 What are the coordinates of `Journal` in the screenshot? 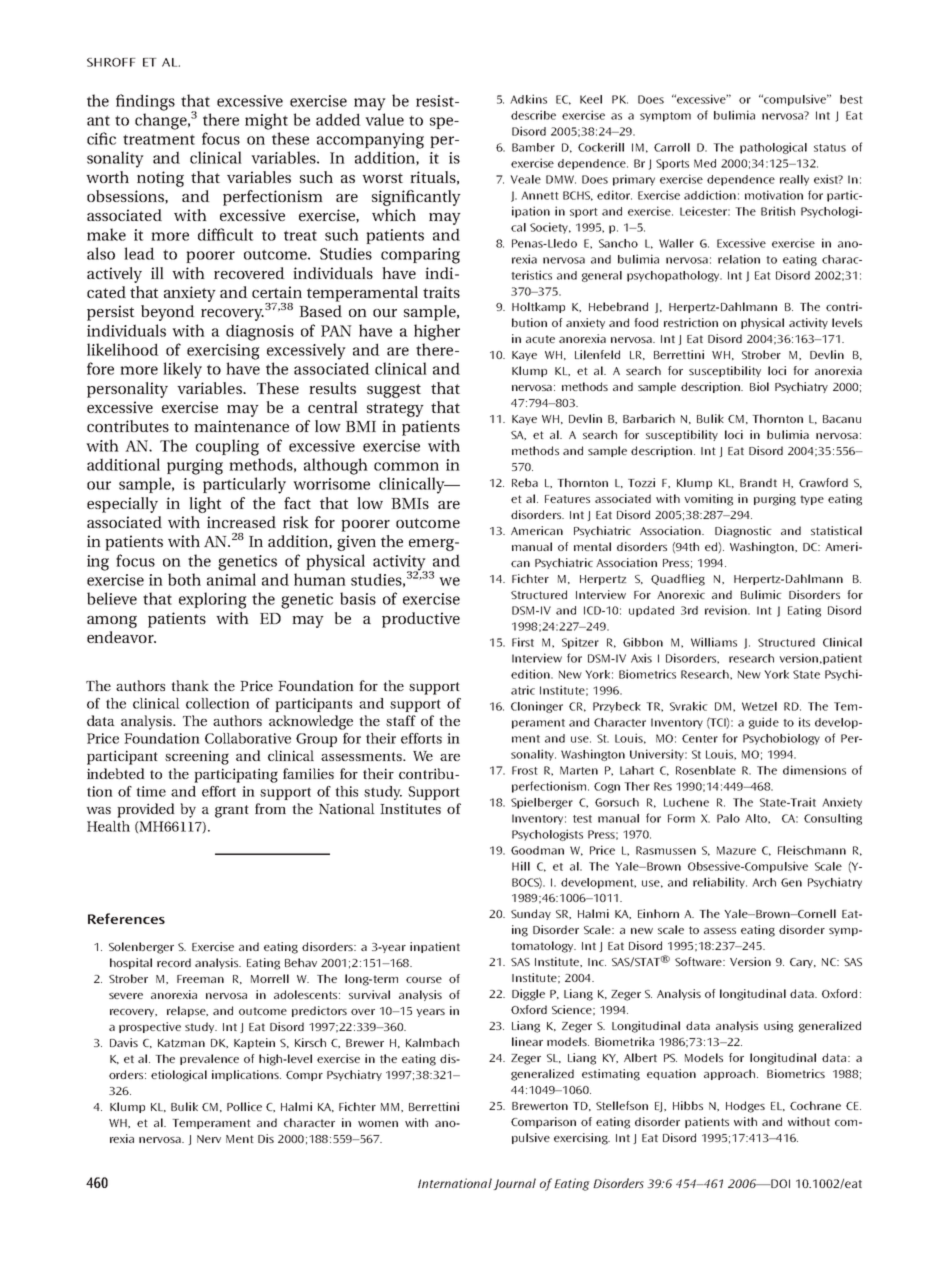 It's located at (514, 1184).
